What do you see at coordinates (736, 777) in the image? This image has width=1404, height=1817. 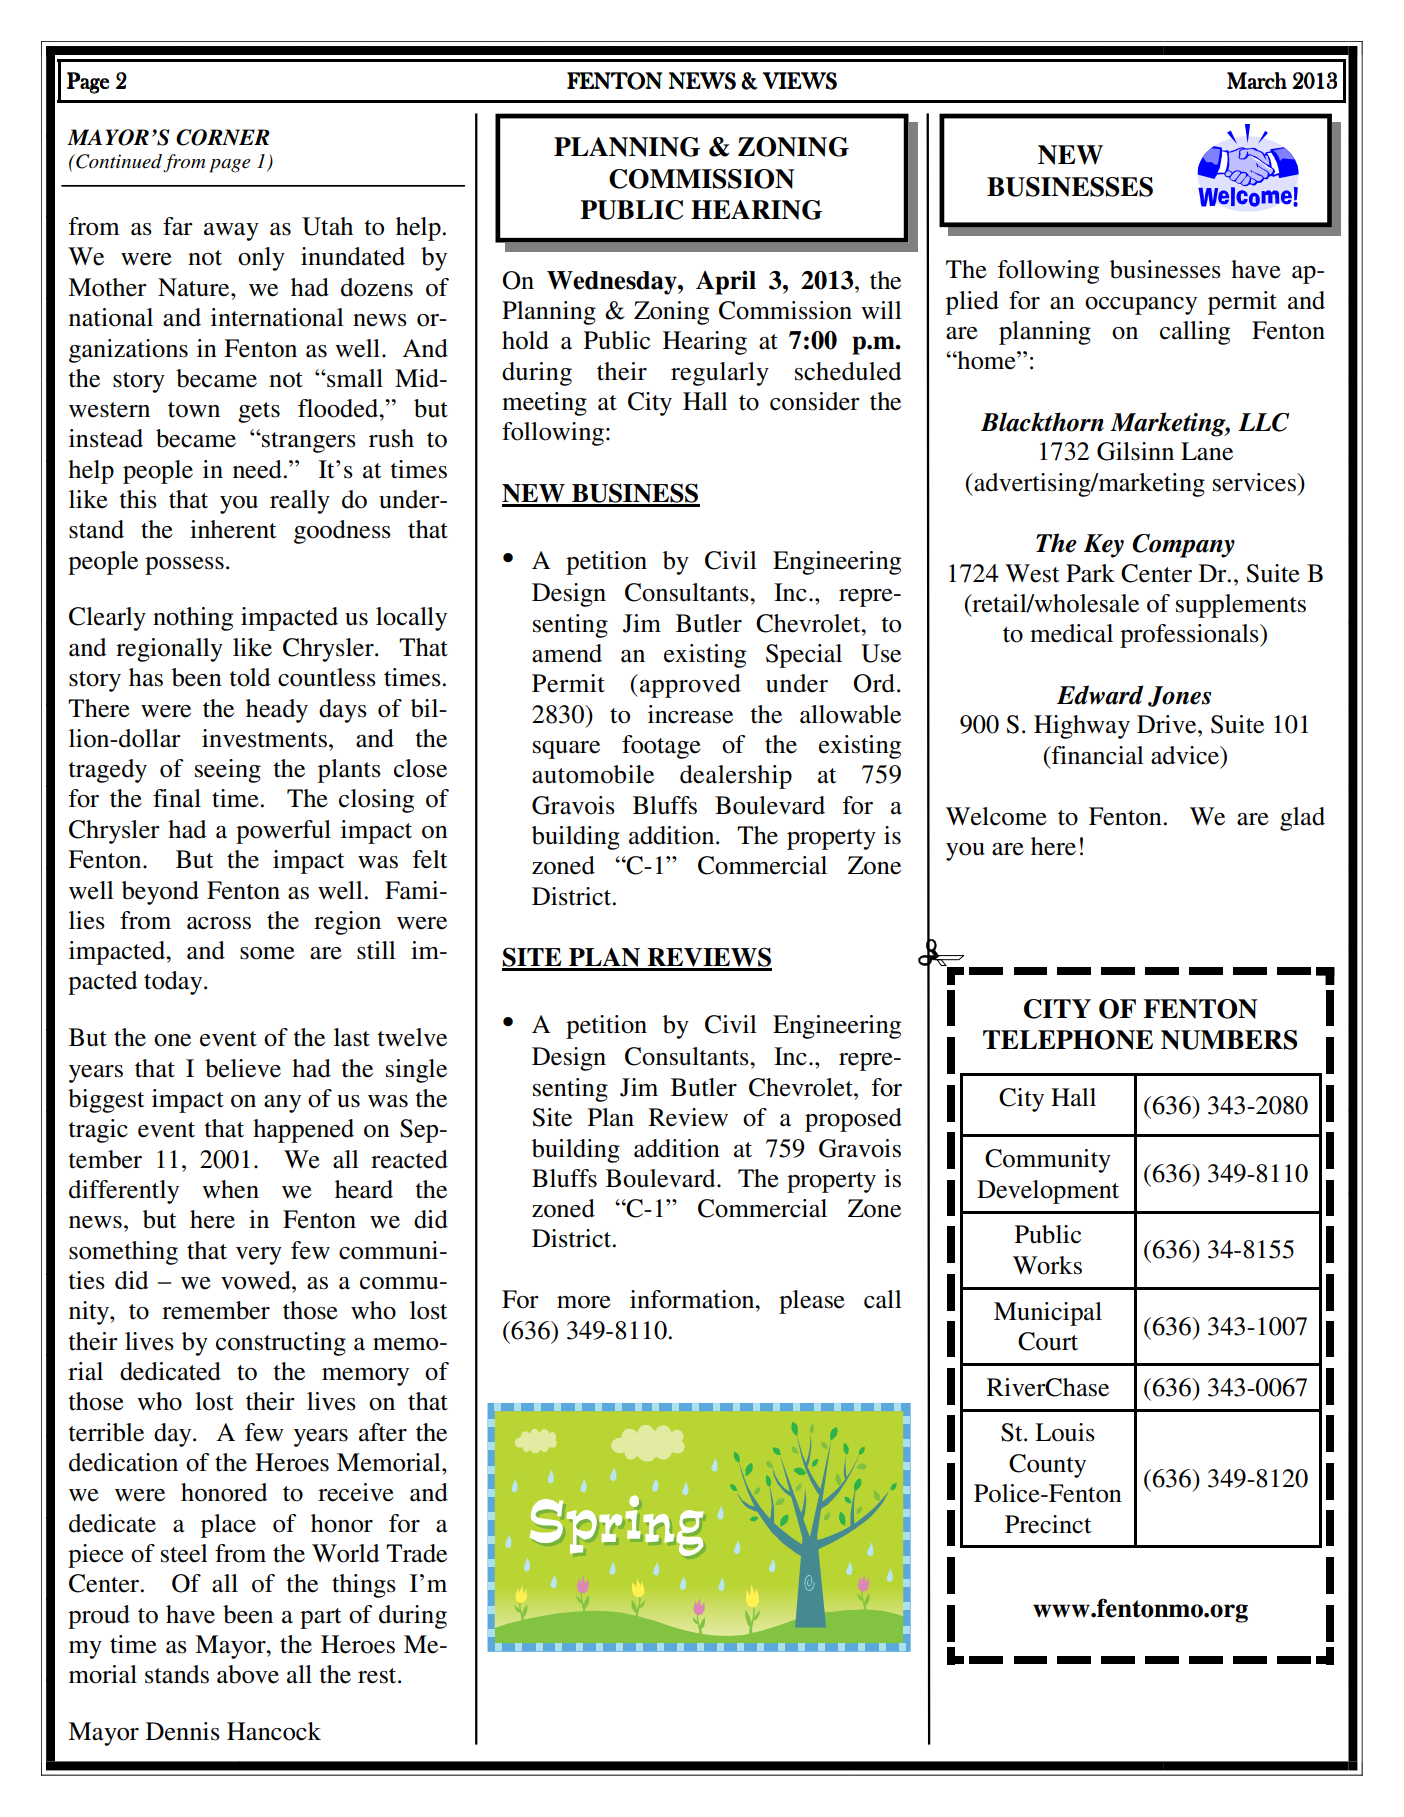 I see `dealership` at bounding box center [736, 777].
